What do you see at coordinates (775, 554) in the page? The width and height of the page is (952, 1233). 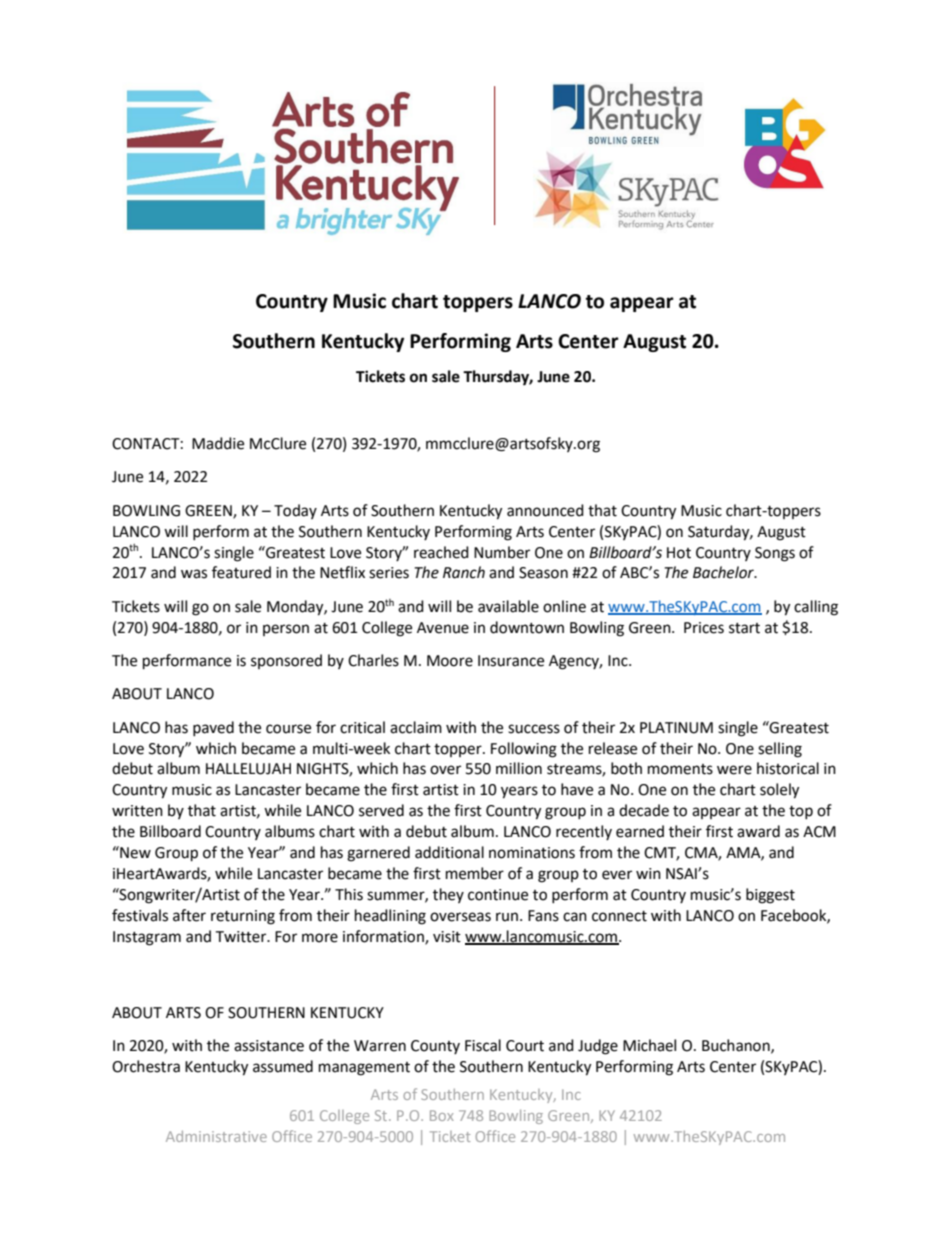 I see `Songs` at bounding box center [775, 554].
